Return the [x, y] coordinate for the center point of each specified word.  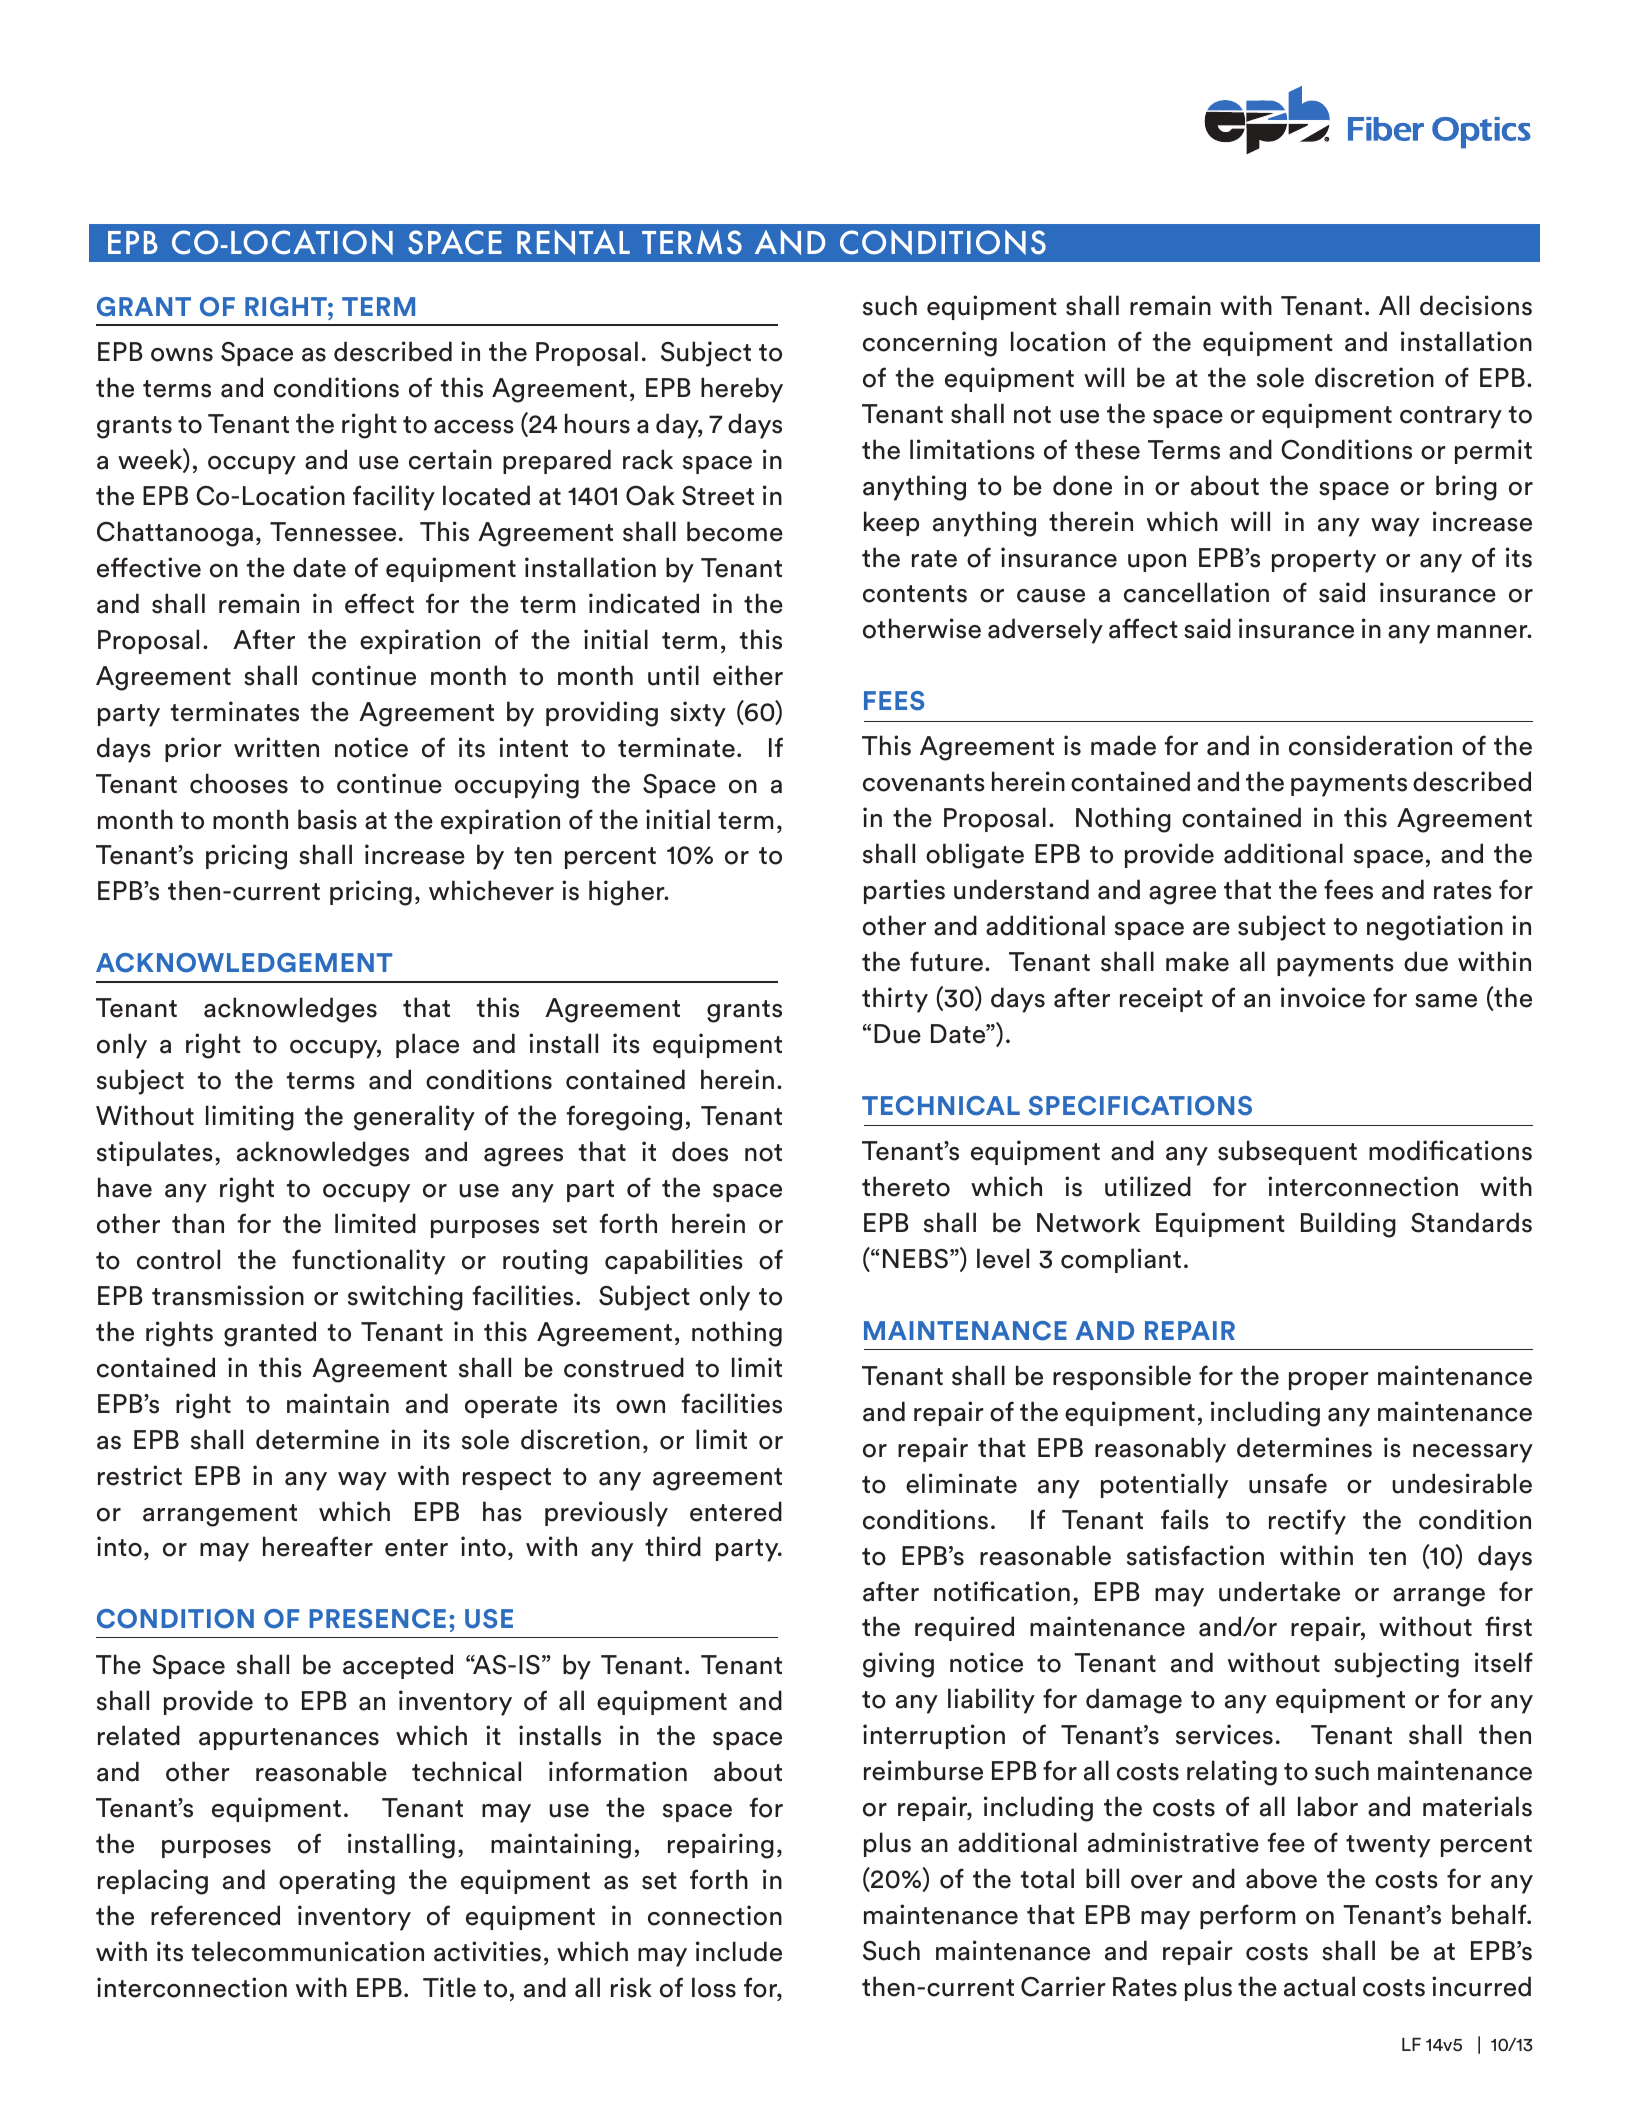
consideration [1370, 745]
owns [182, 355]
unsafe [1288, 1483]
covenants [924, 783]
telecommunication [308, 1951]
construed [624, 1367]
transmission [228, 1295]
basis [327, 819]
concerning [930, 344]
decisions [1476, 305]
